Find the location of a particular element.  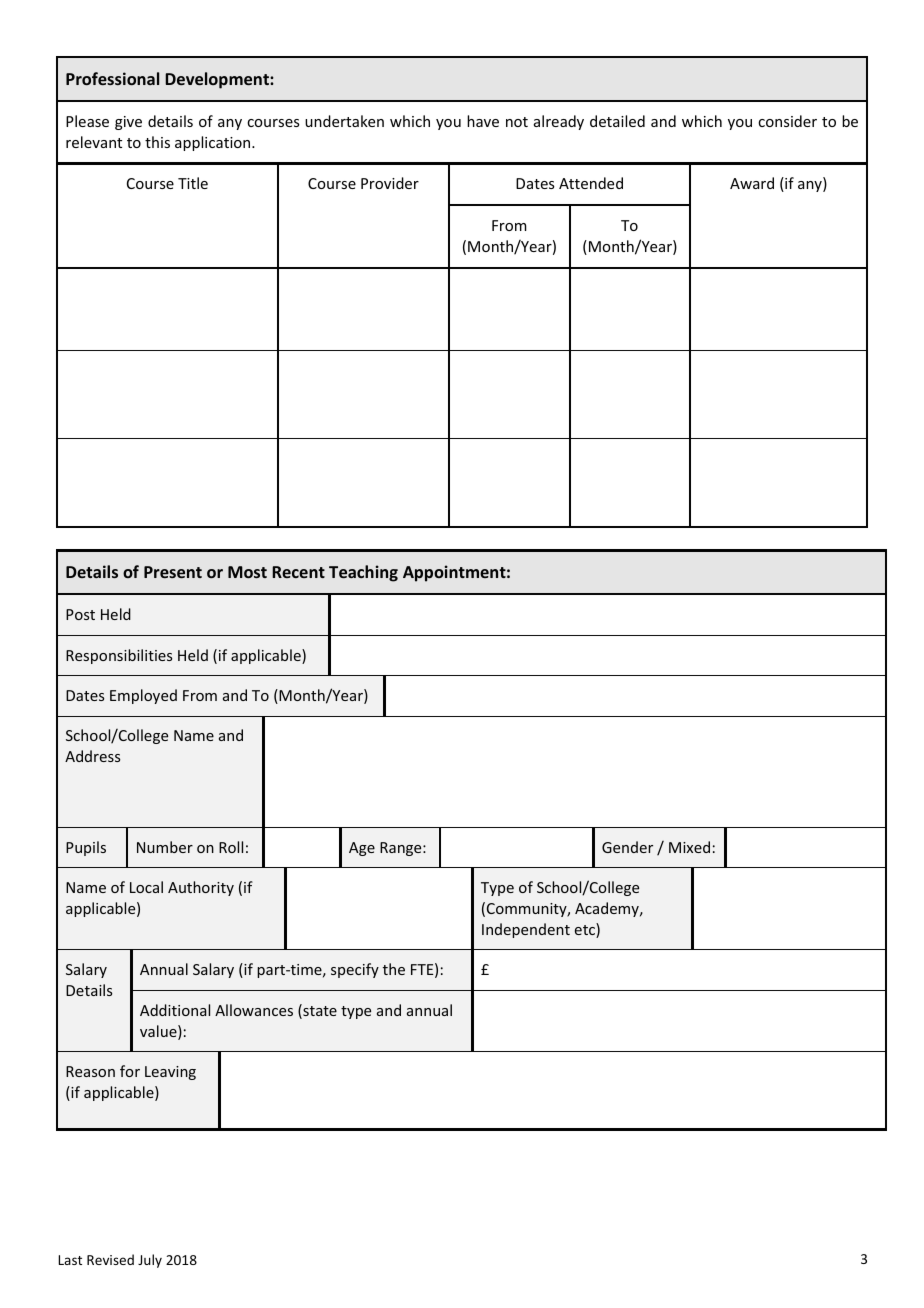

Independent is located at coordinates (526, 930).
